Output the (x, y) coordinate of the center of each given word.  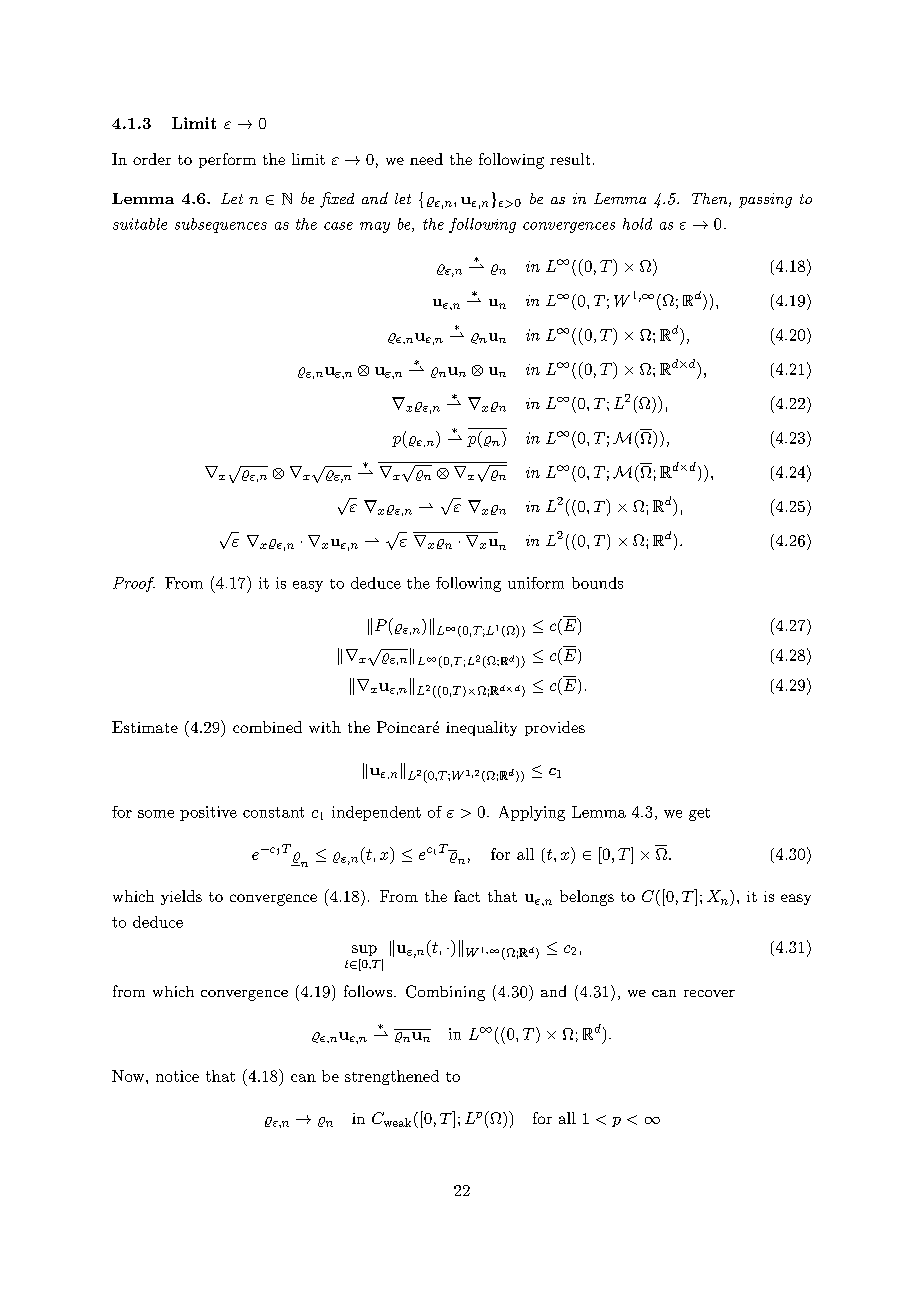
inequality (481, 728)
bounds (597, 583)
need (426, 159)
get (699, 814)
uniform (536, 583)
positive (208, 813)
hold (637, 224)
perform (227, 160)
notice (177, 1076)
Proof (134, 584)
